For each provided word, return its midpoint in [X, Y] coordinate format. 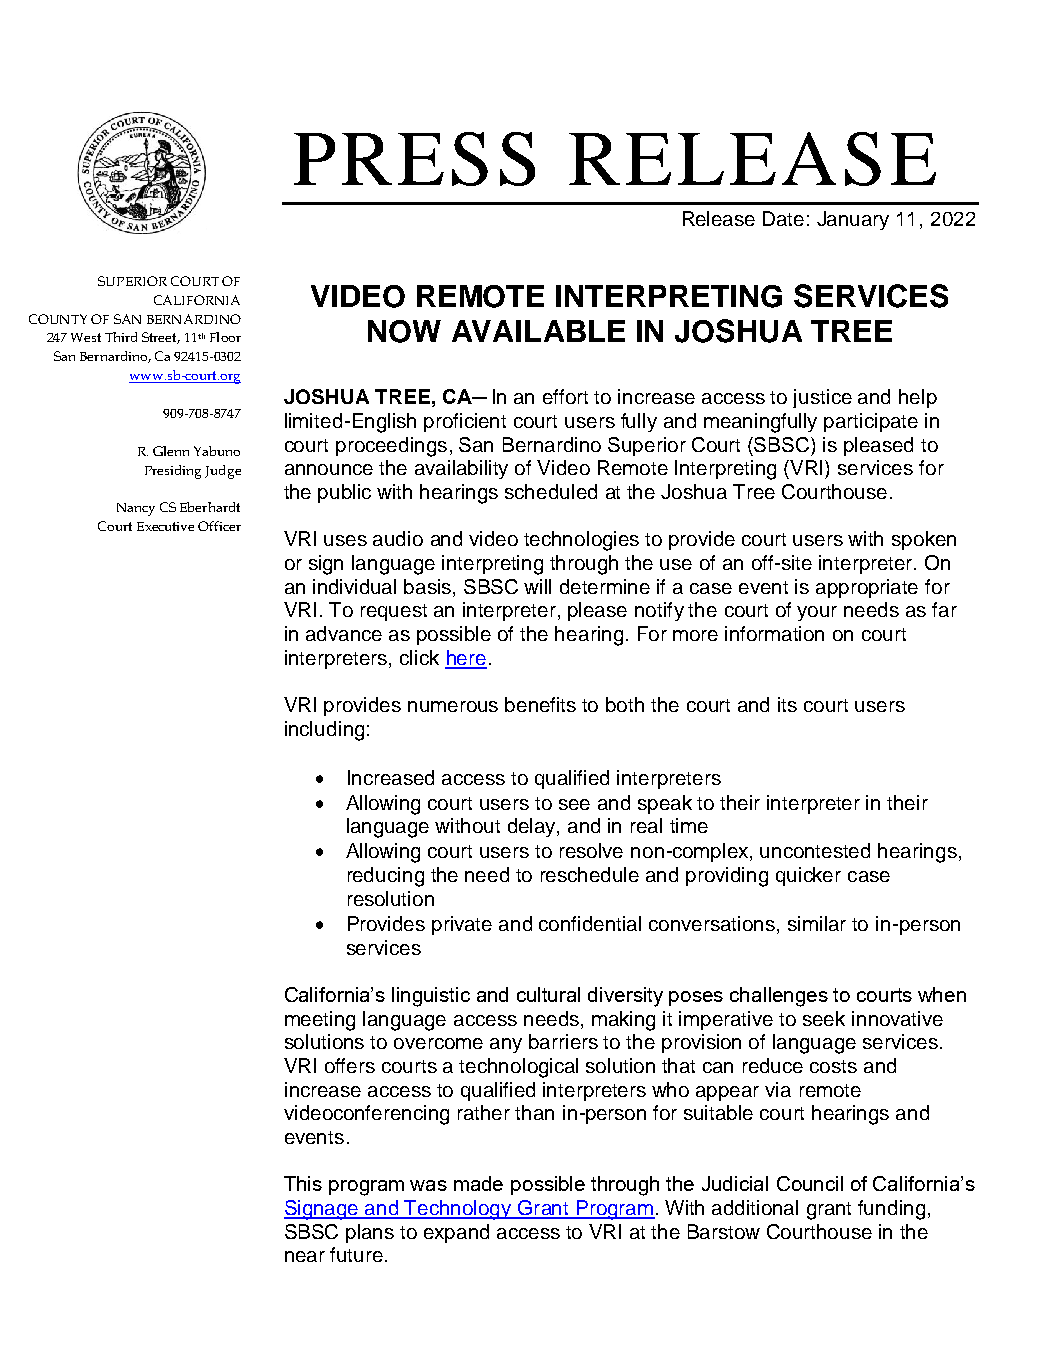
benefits [540, 704]
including [324, 731]
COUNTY [58, 319]
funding [891, 1210]
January [853, 220]
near [305, 1256]
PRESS [414, 159]
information [774, 633]
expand [456, 1233]
